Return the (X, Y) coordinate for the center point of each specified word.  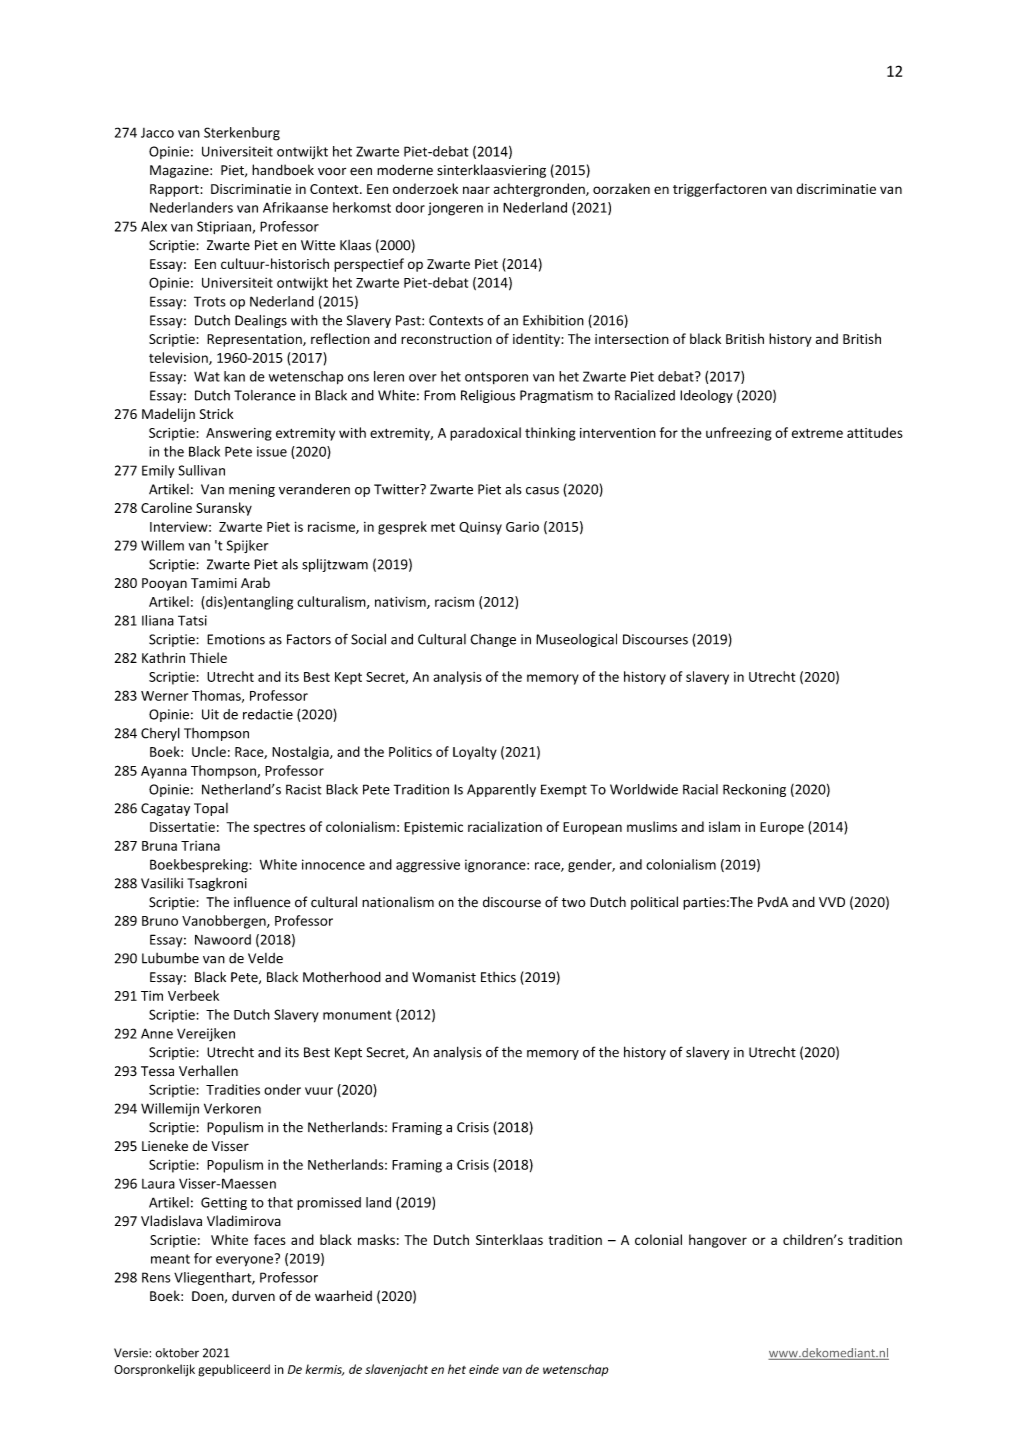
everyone (244, 1261)
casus (542, 491)
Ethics (498, 977)
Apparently (501, 790)
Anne (157, 1033)
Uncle (209, 751)
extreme (817, 433)
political (654, 903)
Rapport (174, 190)
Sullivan (202, 470)
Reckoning (754, 790)
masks (376, 1239)
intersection (632, 339)
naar (476, 190)
